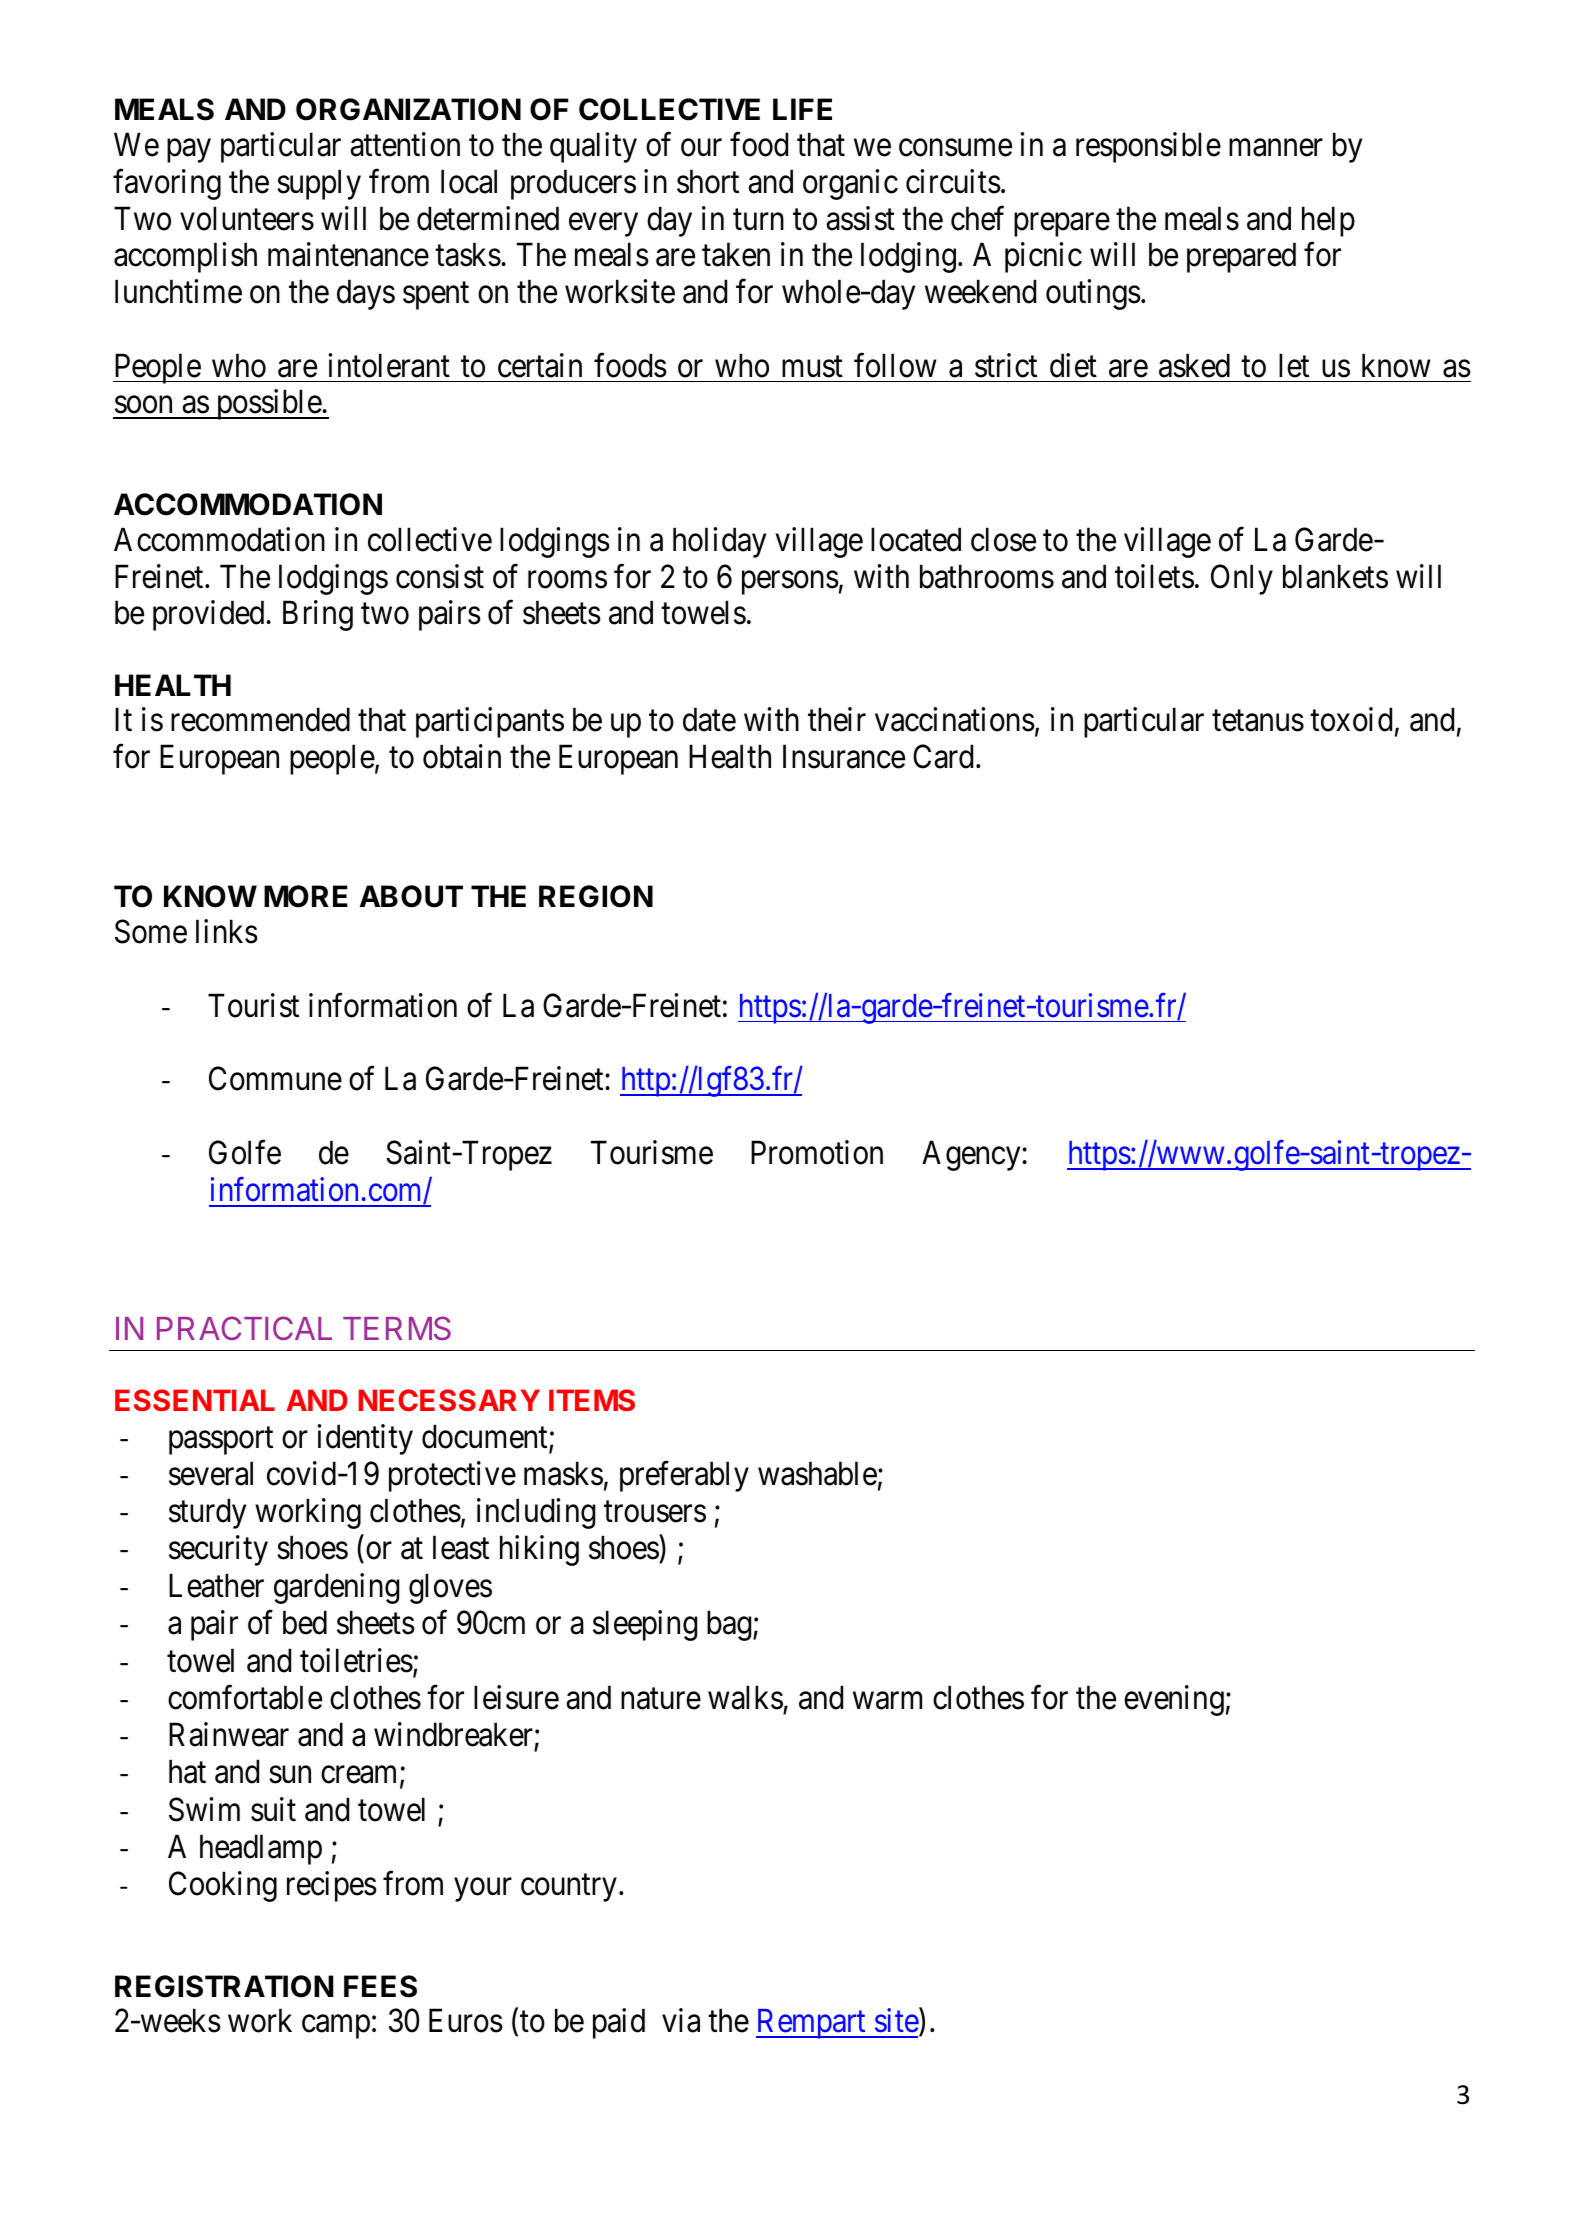 The height and width of the screenshot is (2240, 1585). I want to click on recommended, so click(260, 720).
